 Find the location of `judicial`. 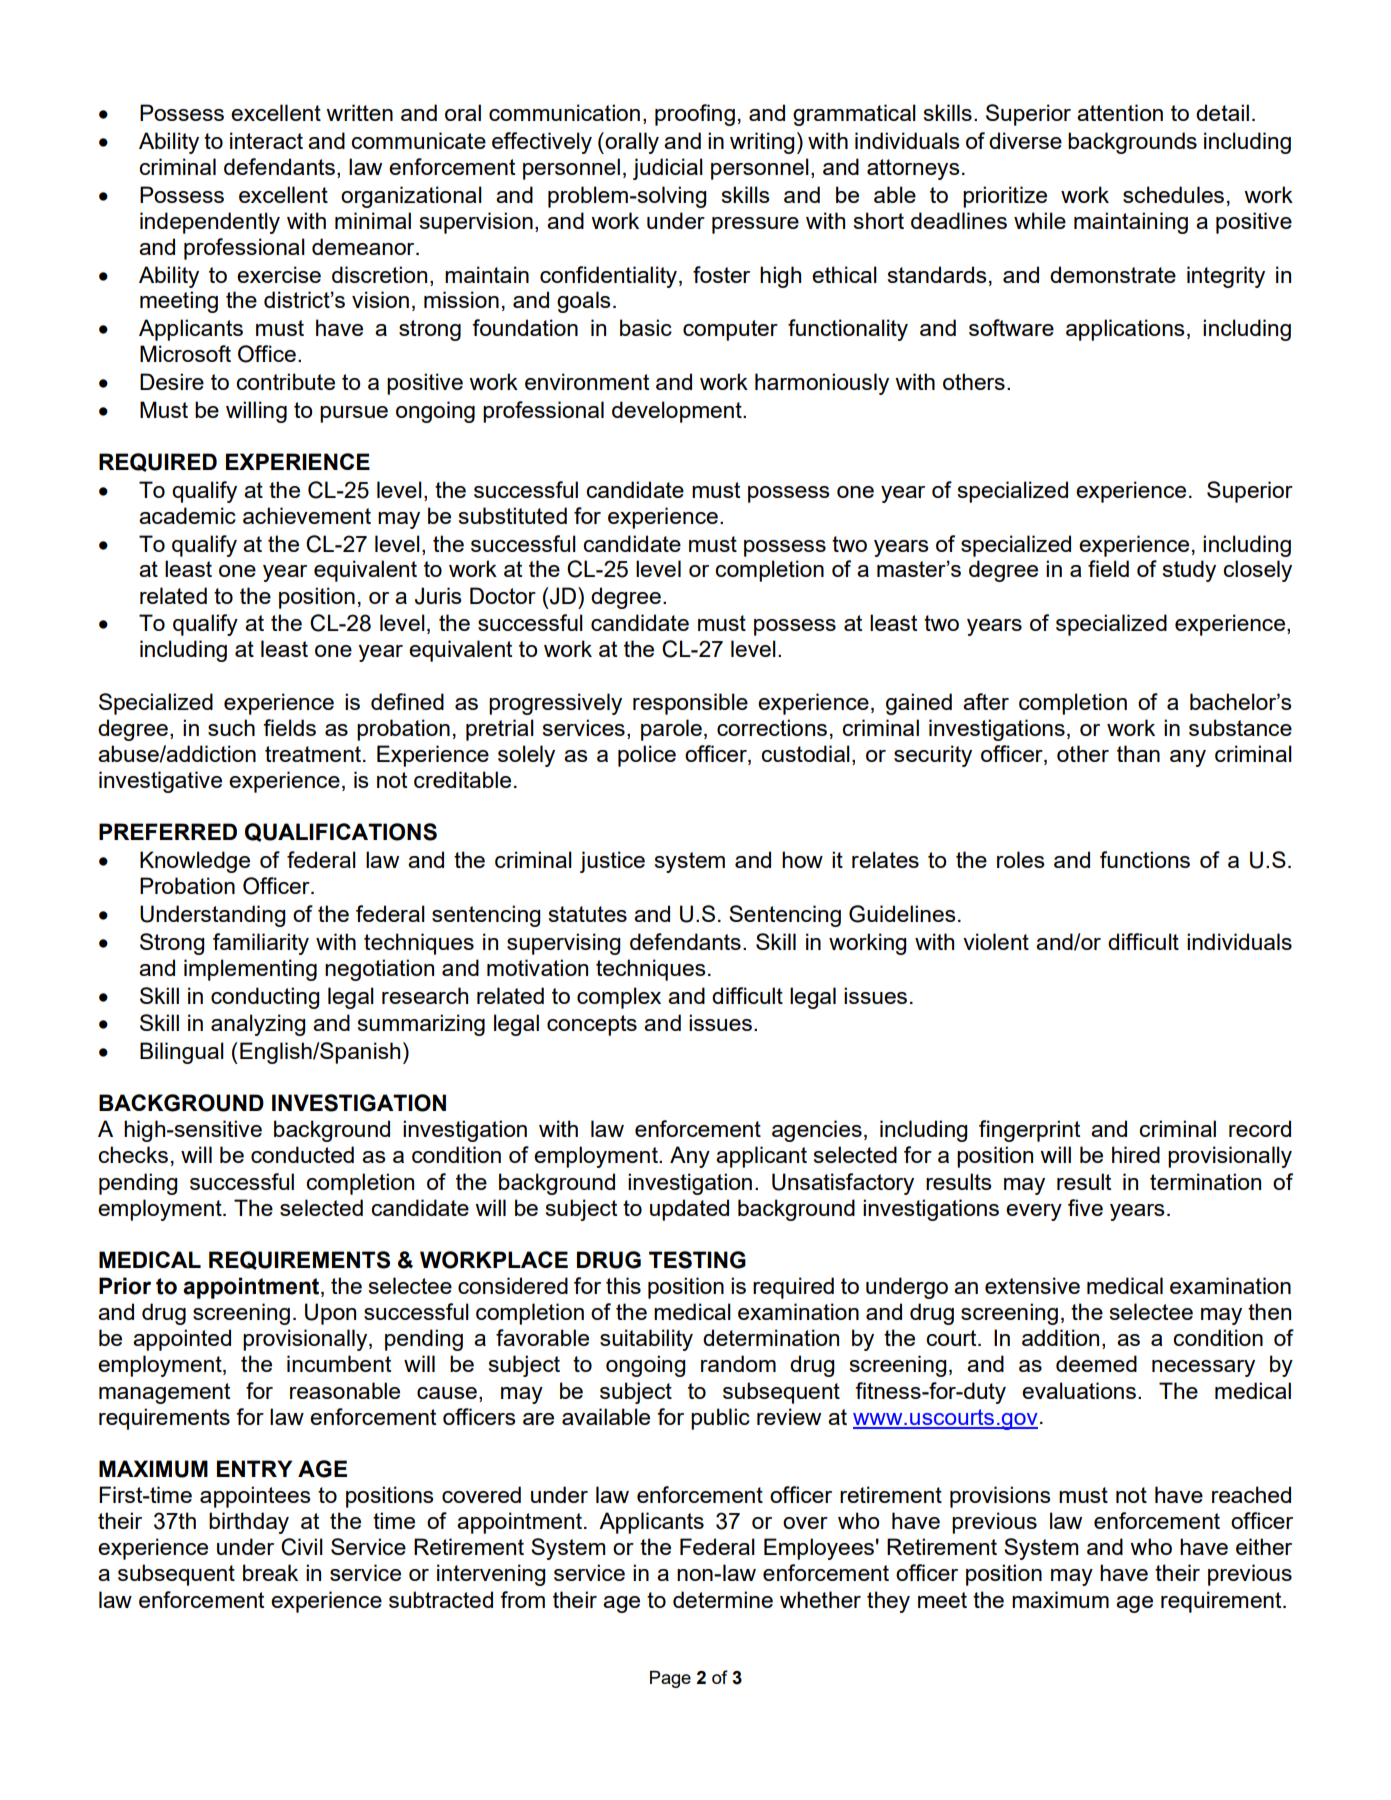

judicial is located at coordinates (668, 169).
